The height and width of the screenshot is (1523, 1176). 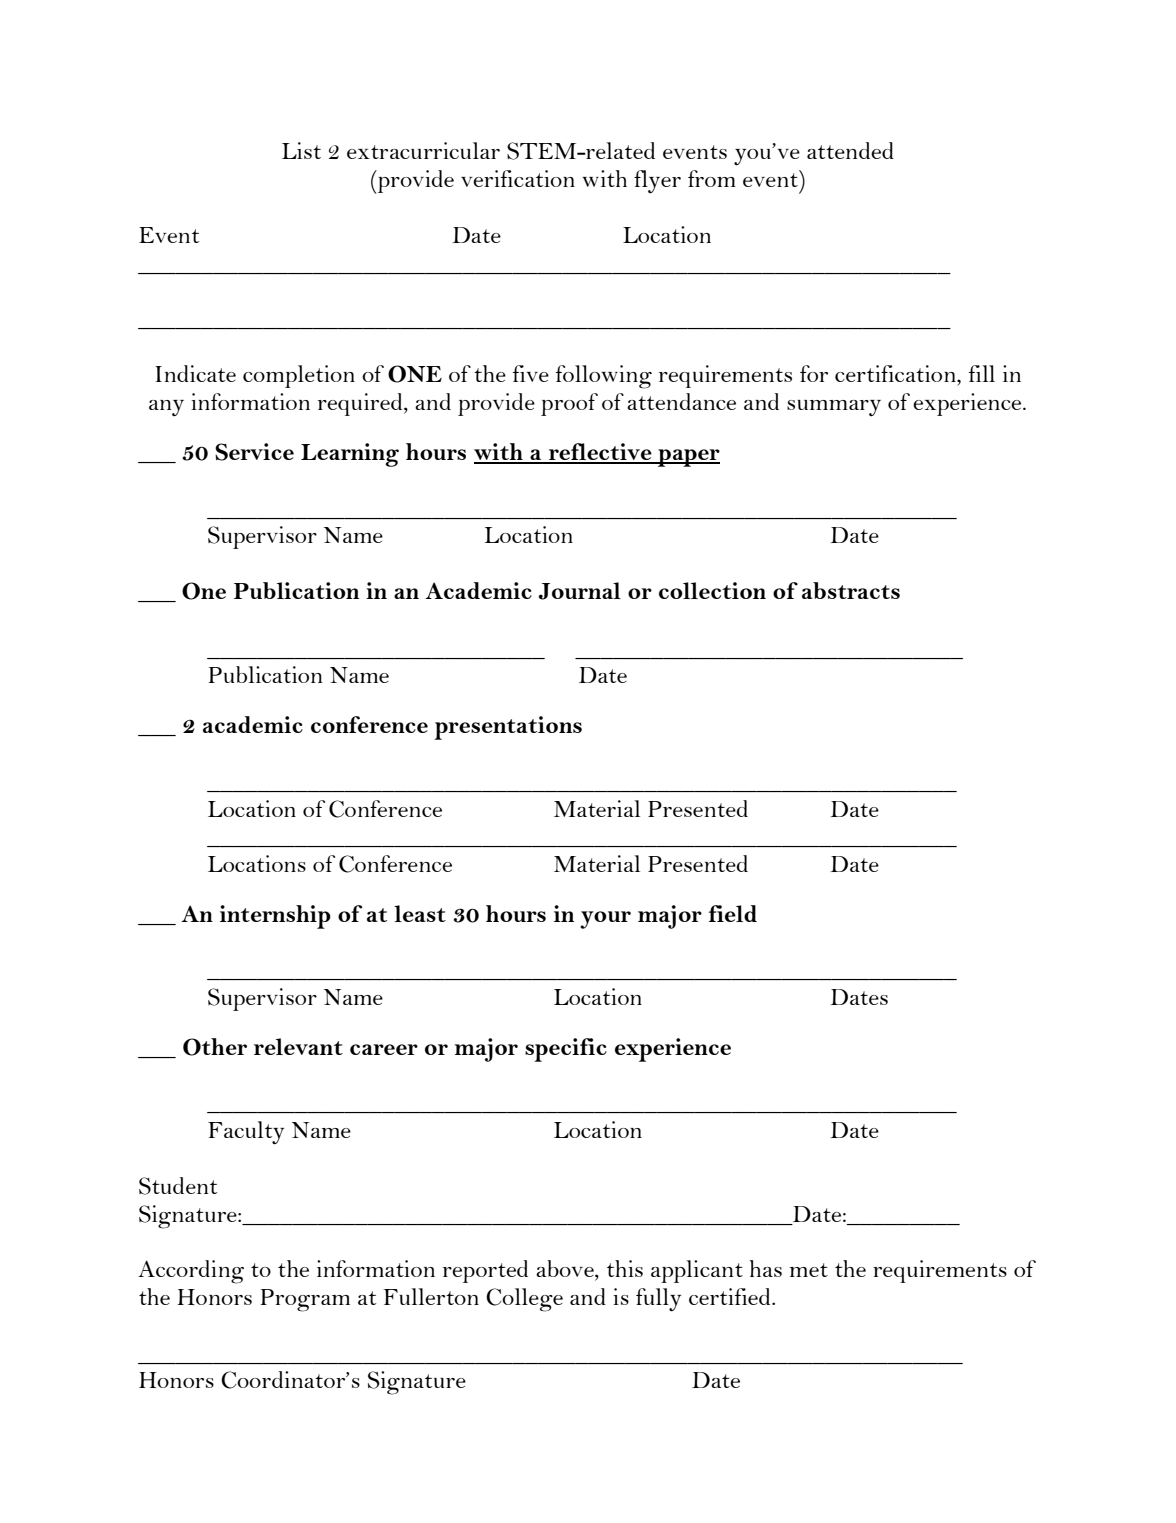 What do you see at coordinates (301, 150) in the screenshot?
I see `List` at bounding box center [301, 150].
